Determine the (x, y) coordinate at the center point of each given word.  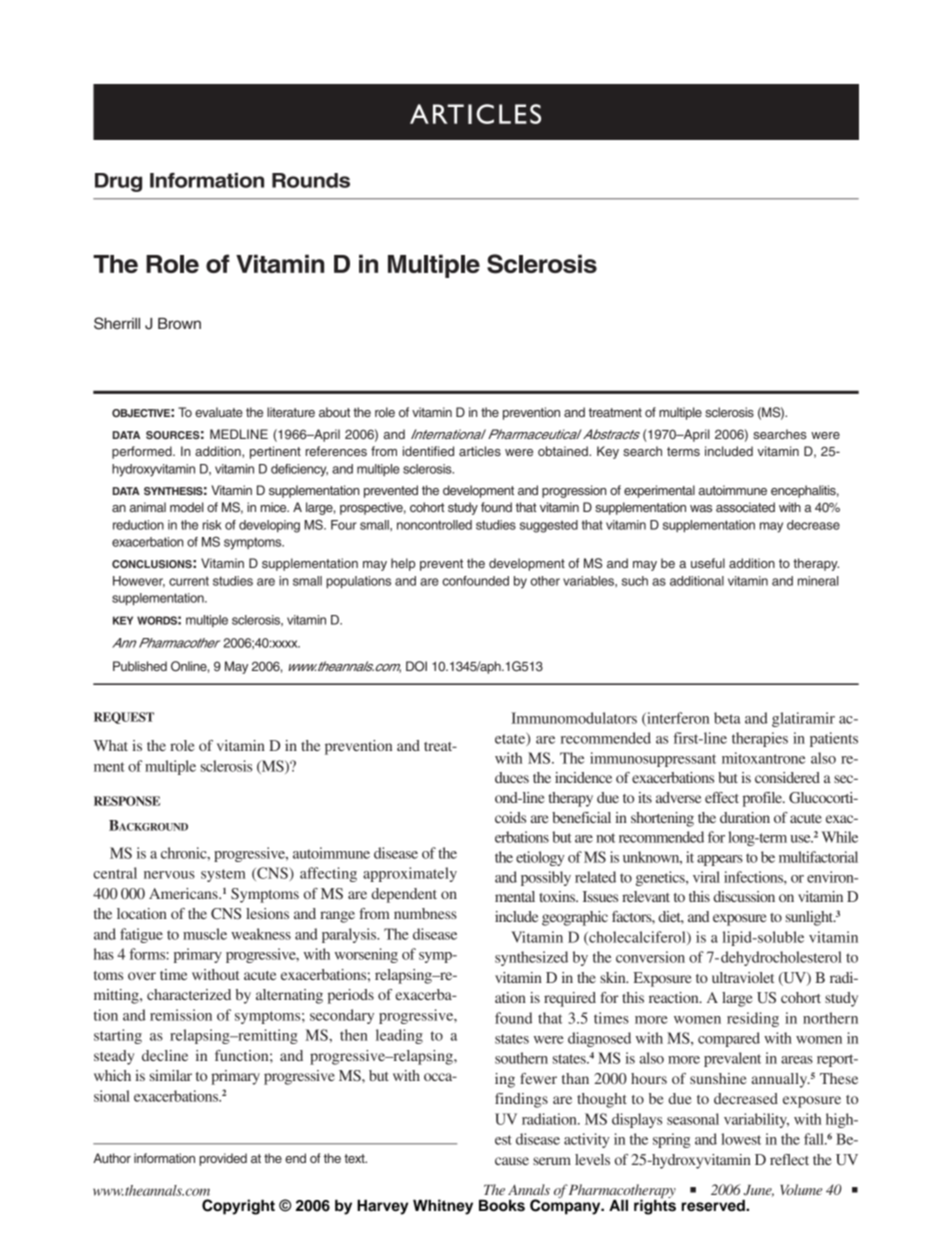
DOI (416, 666)
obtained (564, 451)
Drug (118, 182)
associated (745, 507)
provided (223, 1159)
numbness (425, 913)
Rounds (311, 180)
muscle (205, 934)
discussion (744, 896)
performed (143, 452)
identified (428, 451)
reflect (789, 1159)
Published (140, 666)
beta (727, 718)
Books (502, 1205)
